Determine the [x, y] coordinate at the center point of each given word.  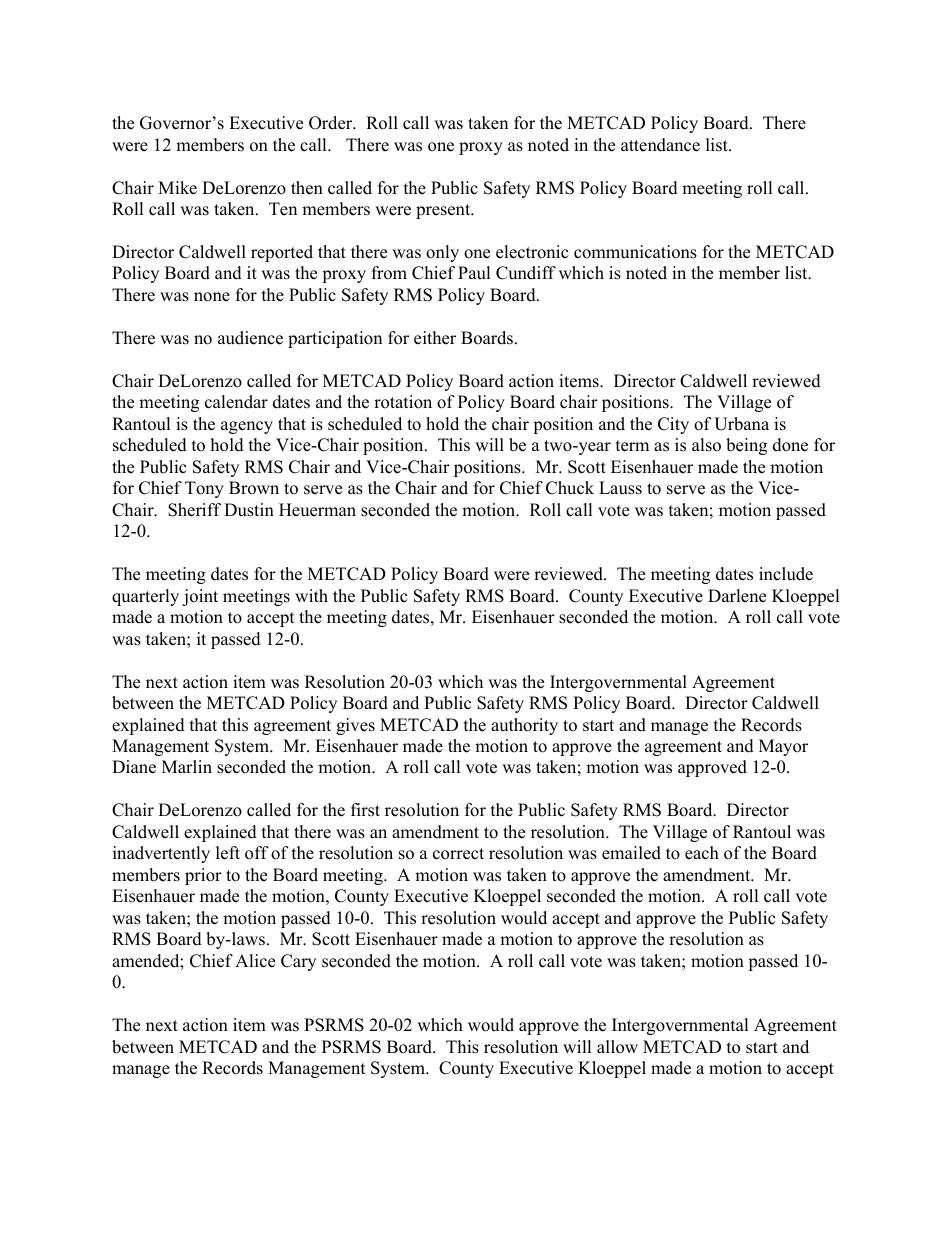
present [444, 211]
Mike [177, 188]
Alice [255, 961]
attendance [660, 145]
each [702, 853]
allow [617, 1047]
